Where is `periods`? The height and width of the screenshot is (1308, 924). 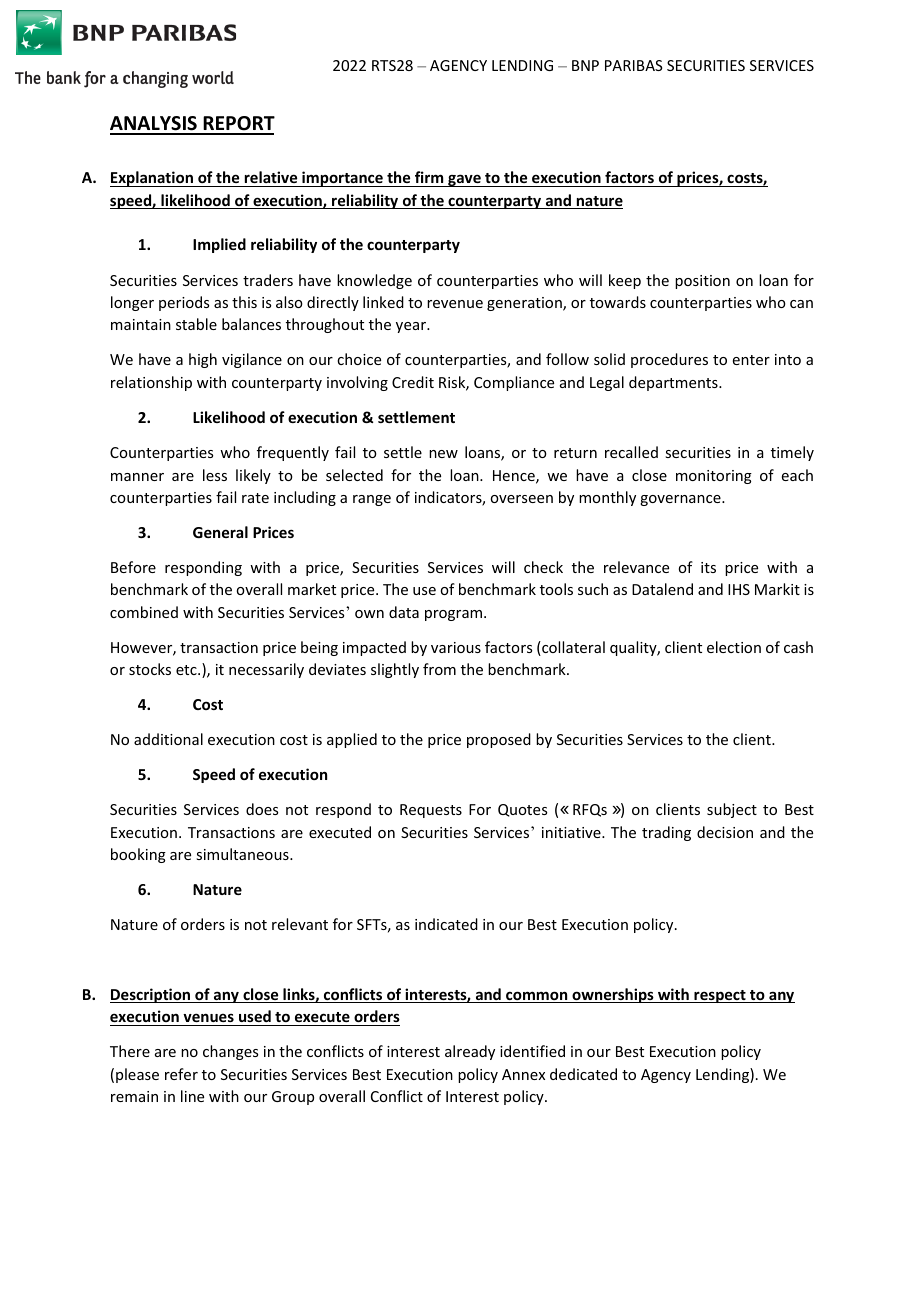 periods is located at coordinates (184, 303).
